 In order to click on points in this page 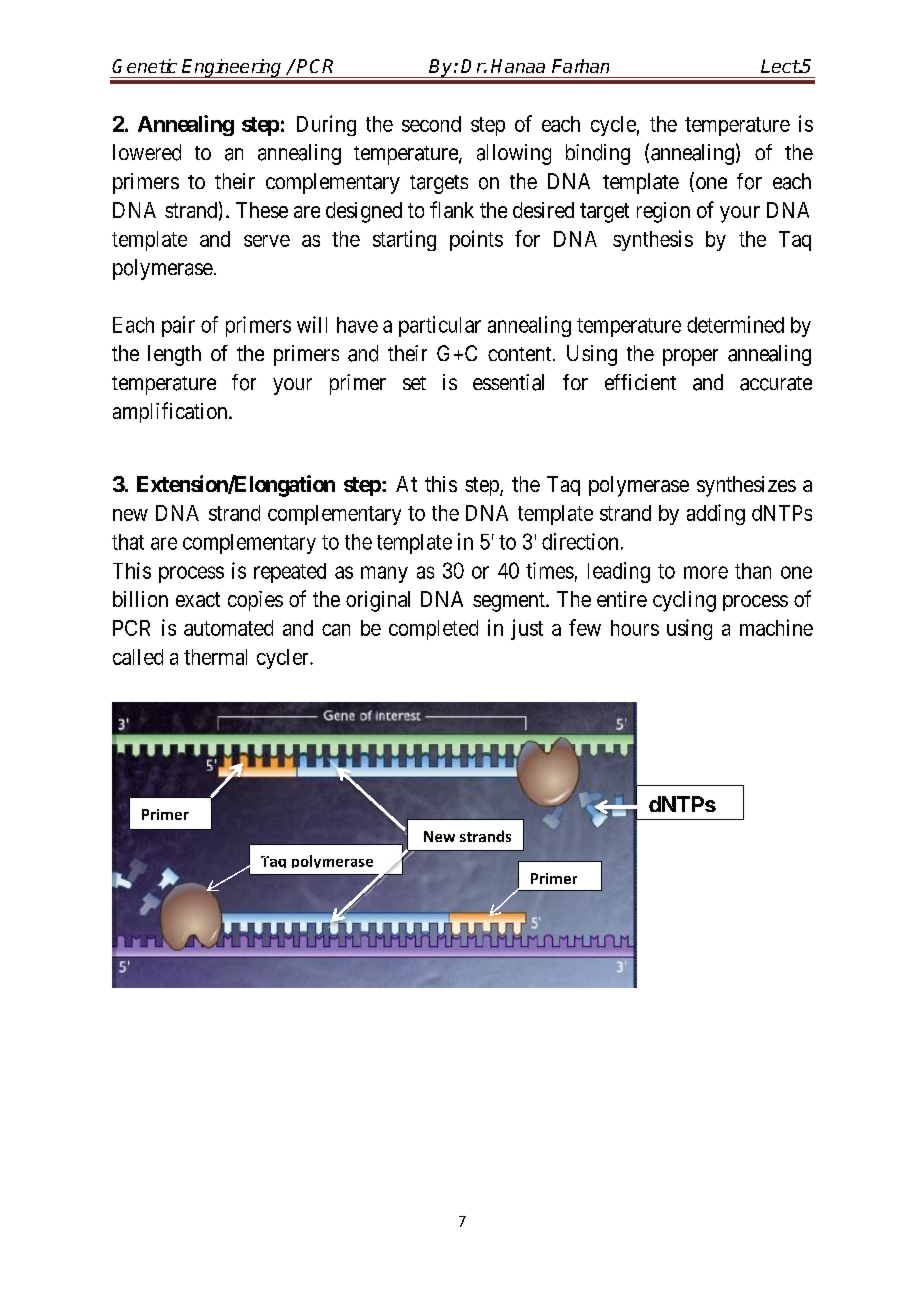, I will do `click(476, 240)`.
